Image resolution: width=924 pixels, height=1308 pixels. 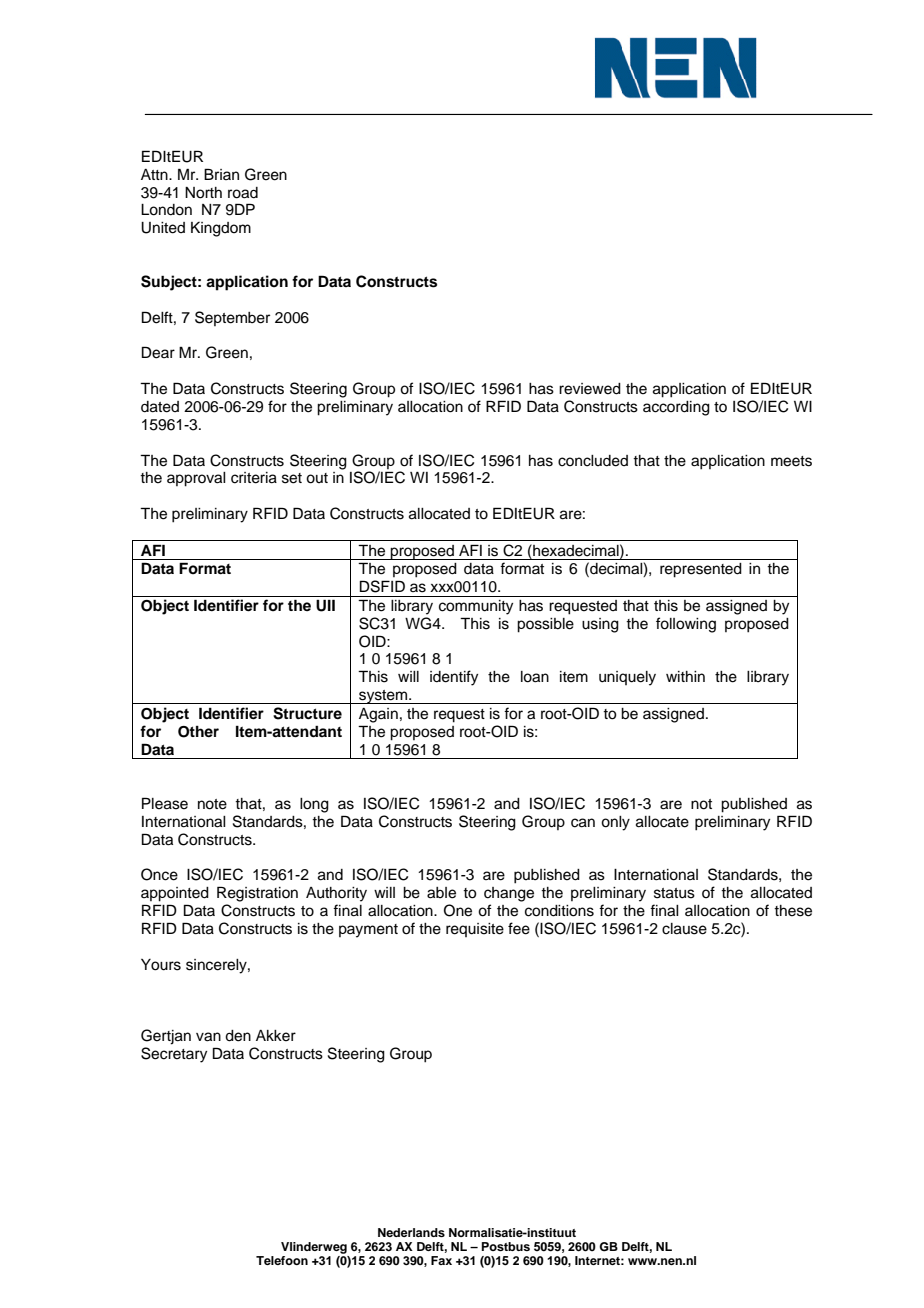 What do you see at coordinates (676, 408) in the image?
I see `according` at bounding box center [676, 408].
